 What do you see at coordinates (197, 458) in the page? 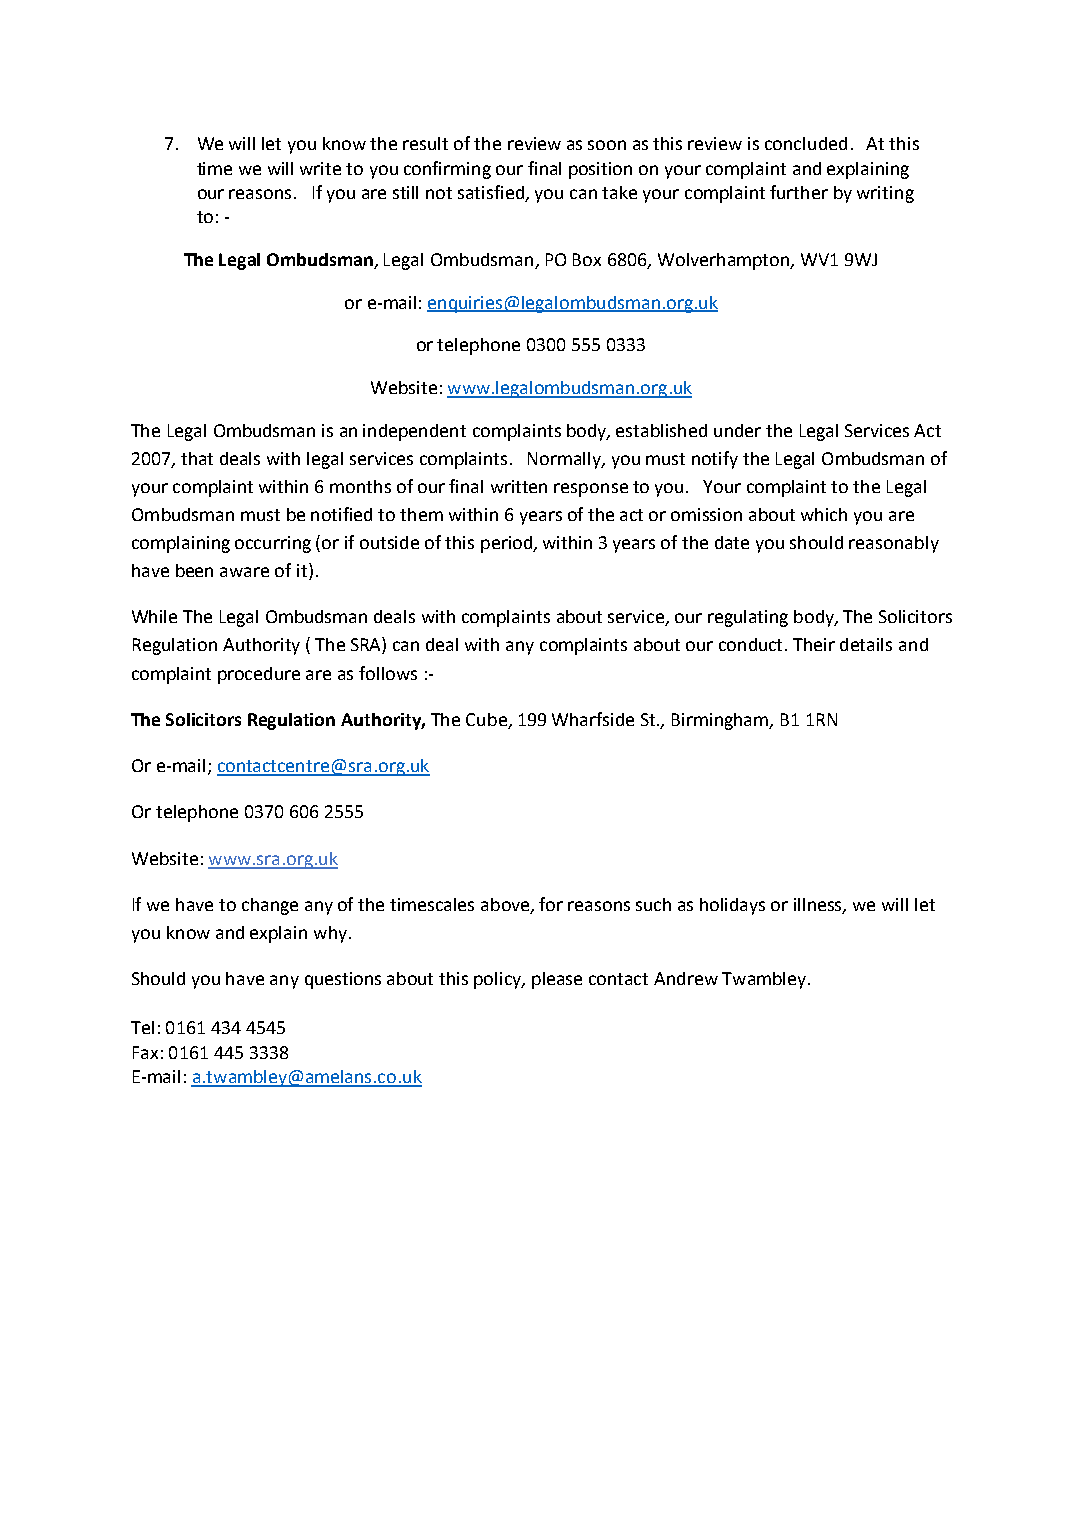
I see `that` at bounding box center [197, 458].
